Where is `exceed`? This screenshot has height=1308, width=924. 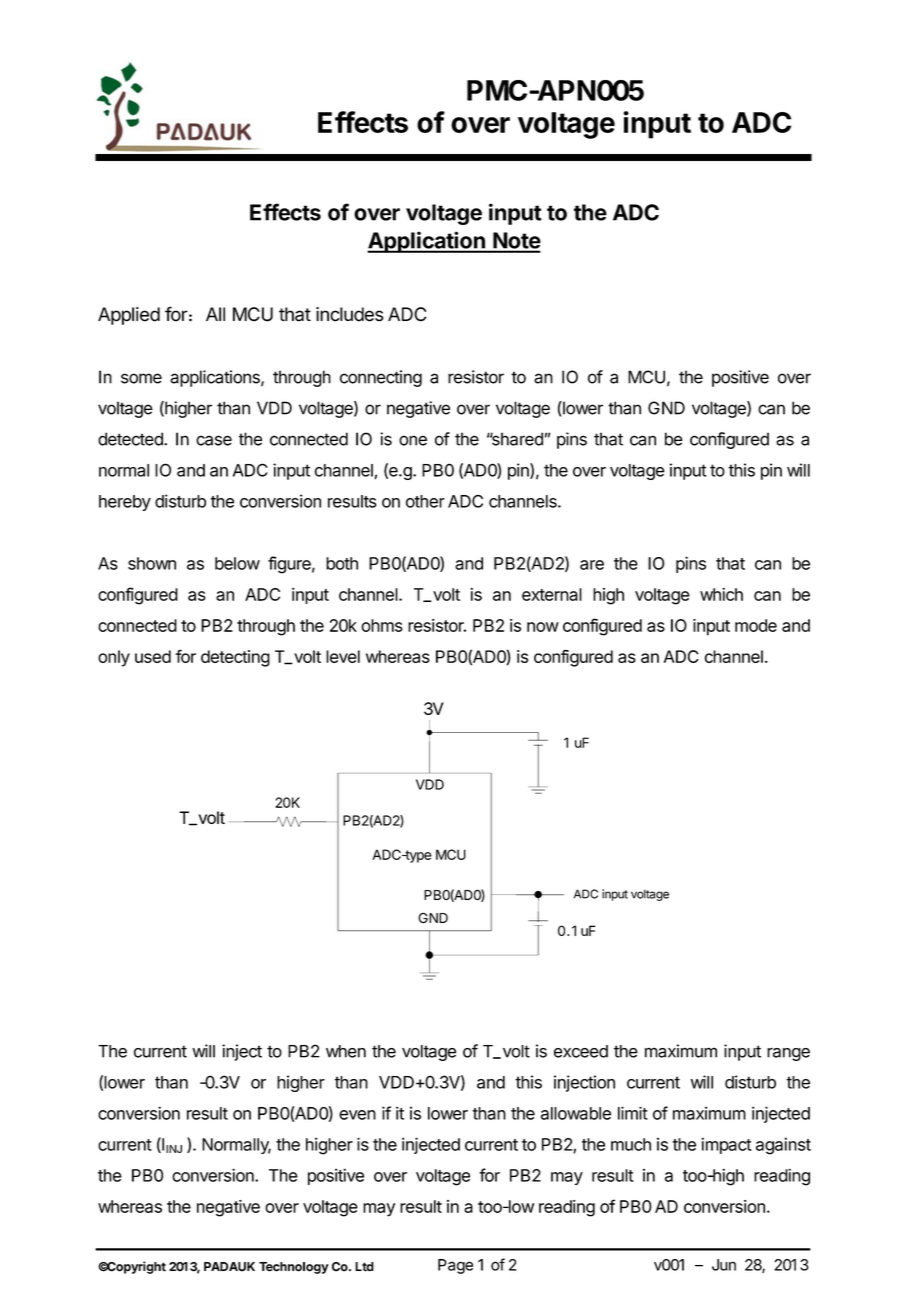 exceed is located at coordinates (581, 1051).
